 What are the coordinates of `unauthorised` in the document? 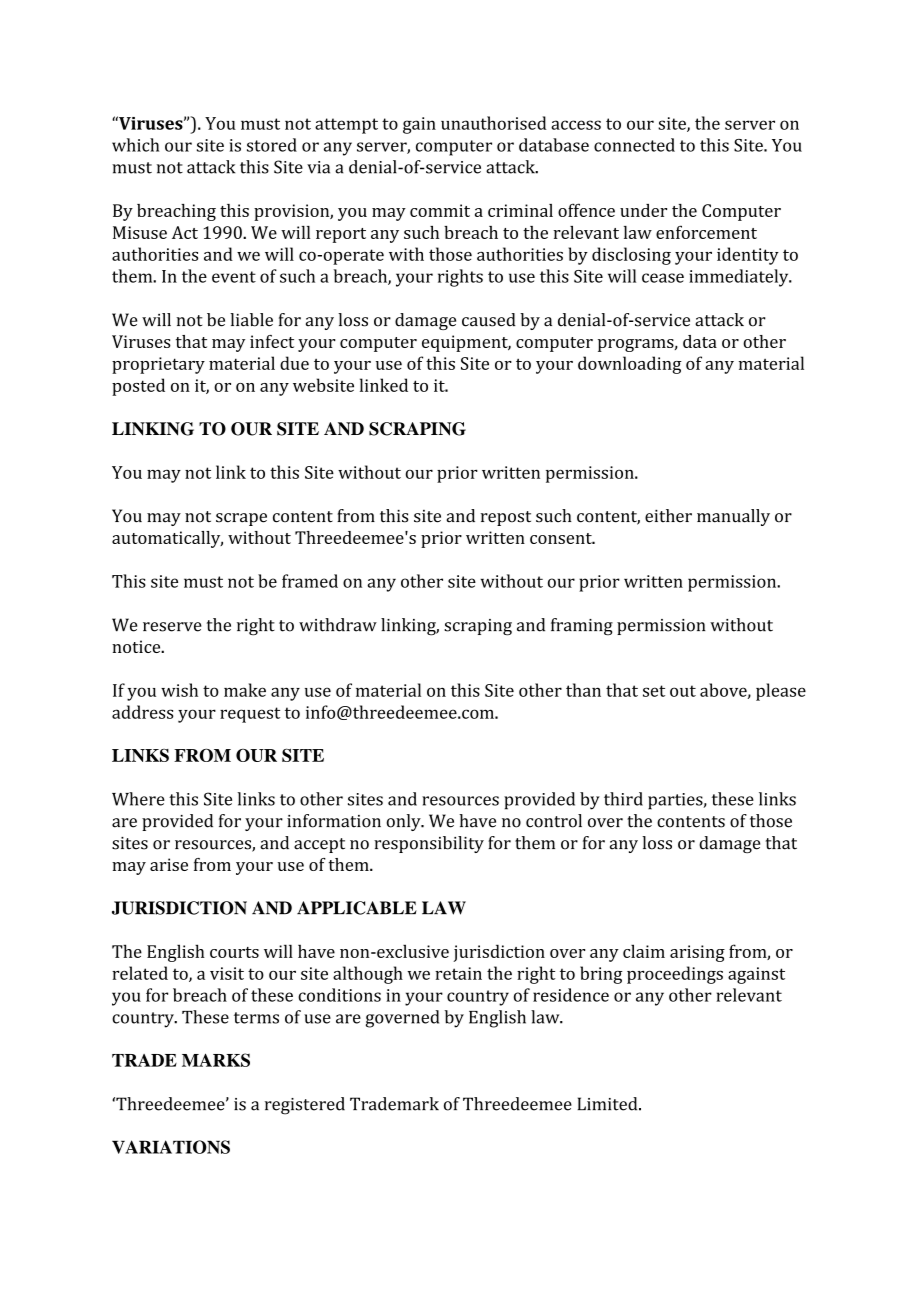 It's located at (494, 123).
